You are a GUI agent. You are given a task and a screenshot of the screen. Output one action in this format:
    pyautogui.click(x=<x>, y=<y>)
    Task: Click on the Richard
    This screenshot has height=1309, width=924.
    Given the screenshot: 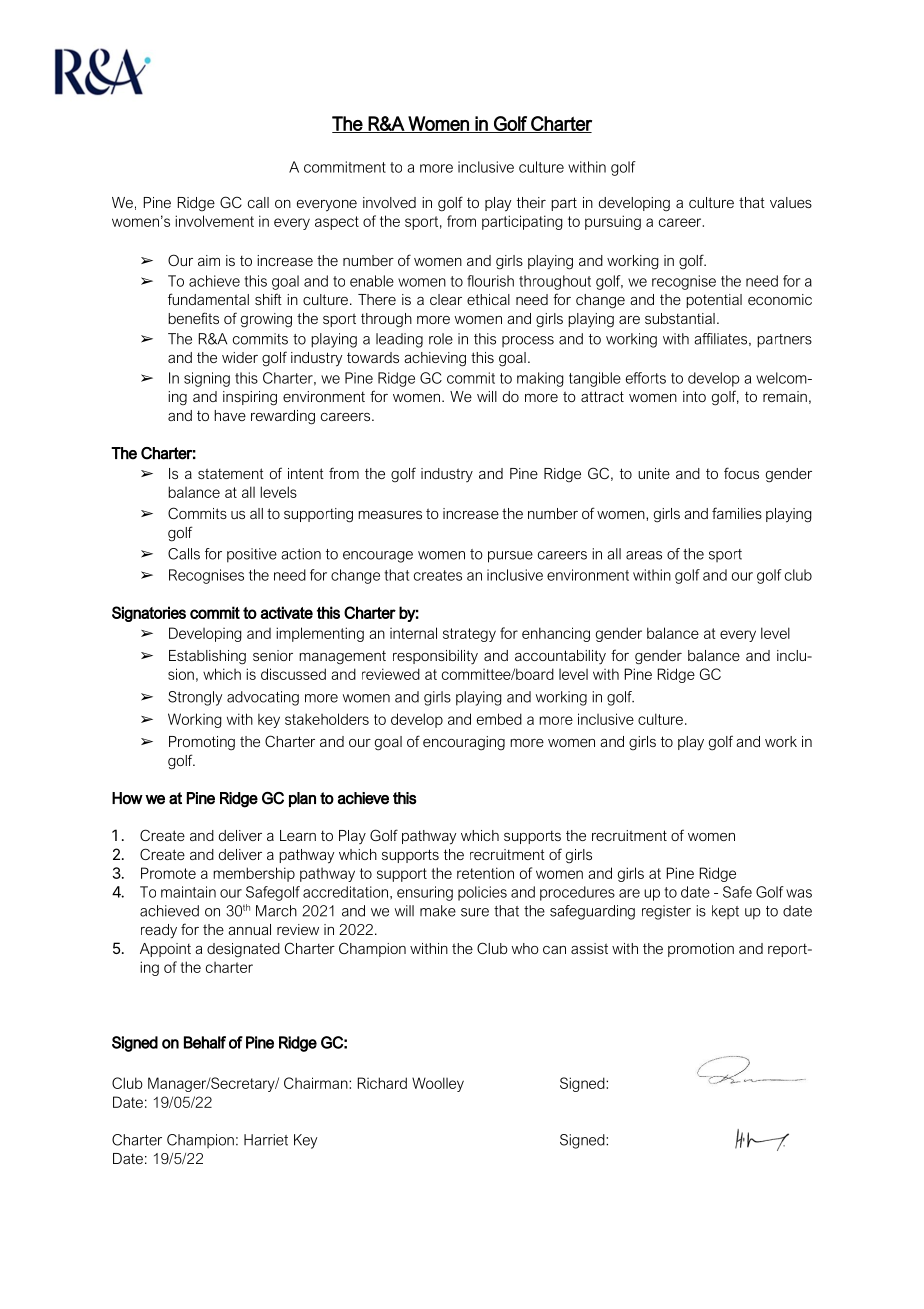 What is the action you would take?
    pyautogui.click(x=382, y=1083)
